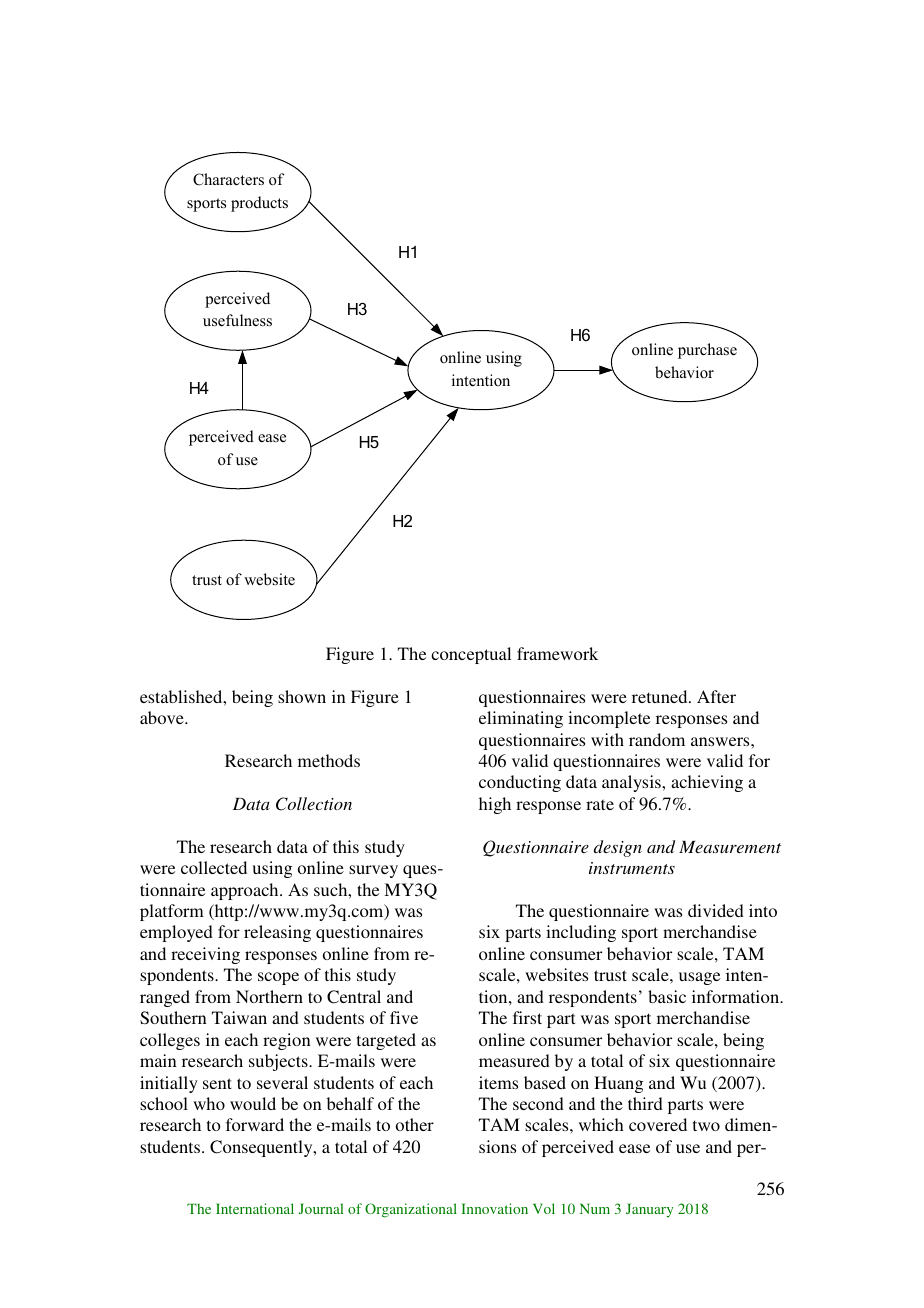  What do you see at coordinates (650, 1210) in the screenshot?
I see `January` at bounding box center [650, 1210].
